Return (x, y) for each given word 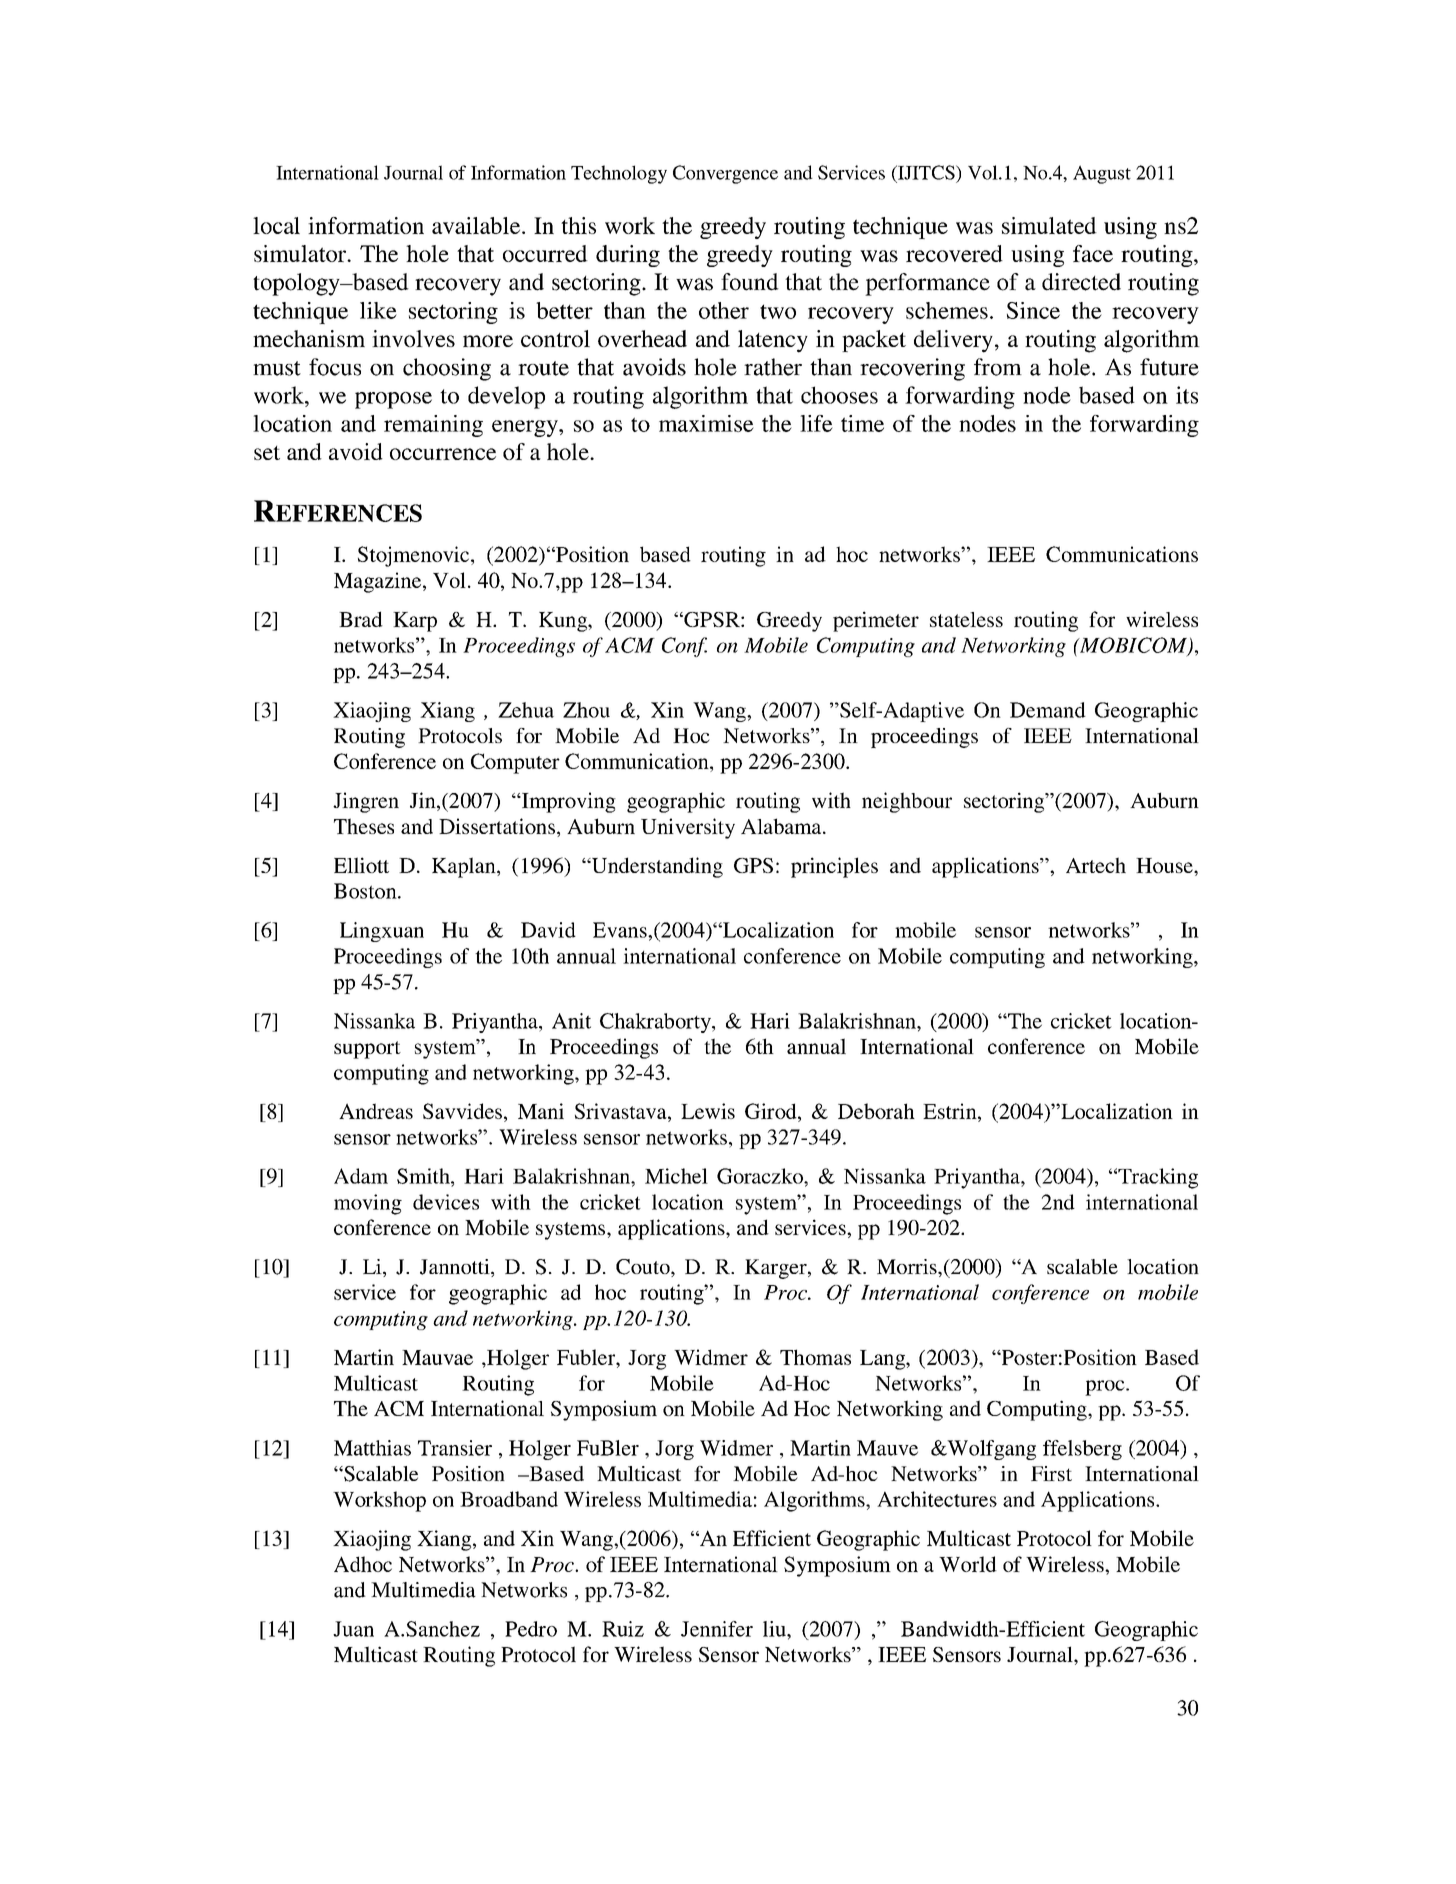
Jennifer (717, 1629)
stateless (966, 619)
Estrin (951, 1111)
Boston (366, 891)
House (1165, 865)
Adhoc (363, 1564)
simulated (1049, 225)
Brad (361, 619)
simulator (301, 253)
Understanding (656, 867)
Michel (676, 1176)
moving (368, 1204)
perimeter (876, 621)
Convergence (725, 174)
